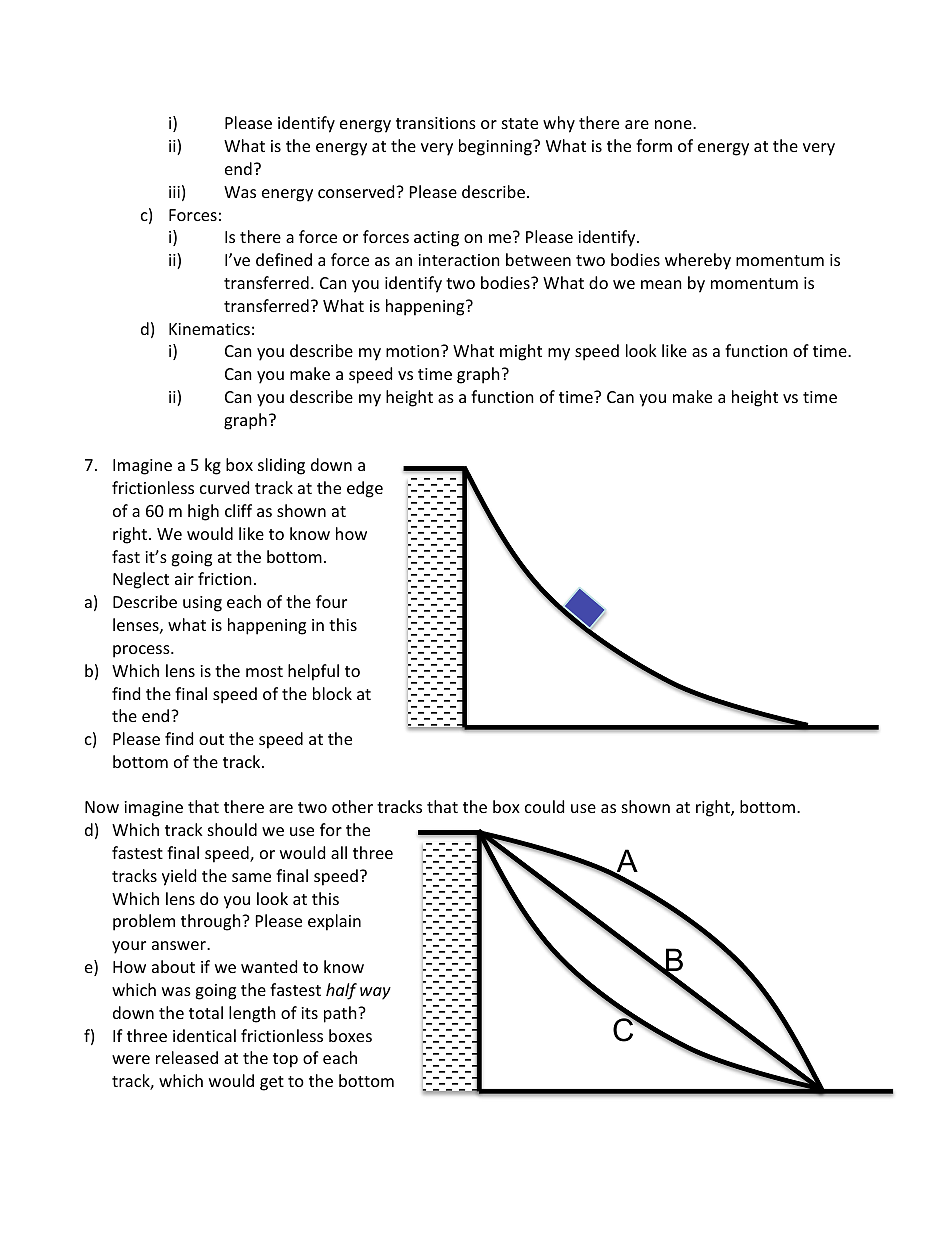 The height and width of the image is (1233, 952). What do you see at coordinates (174, 192) in the image?
I see `iii` at bounding box center [174, 192].
